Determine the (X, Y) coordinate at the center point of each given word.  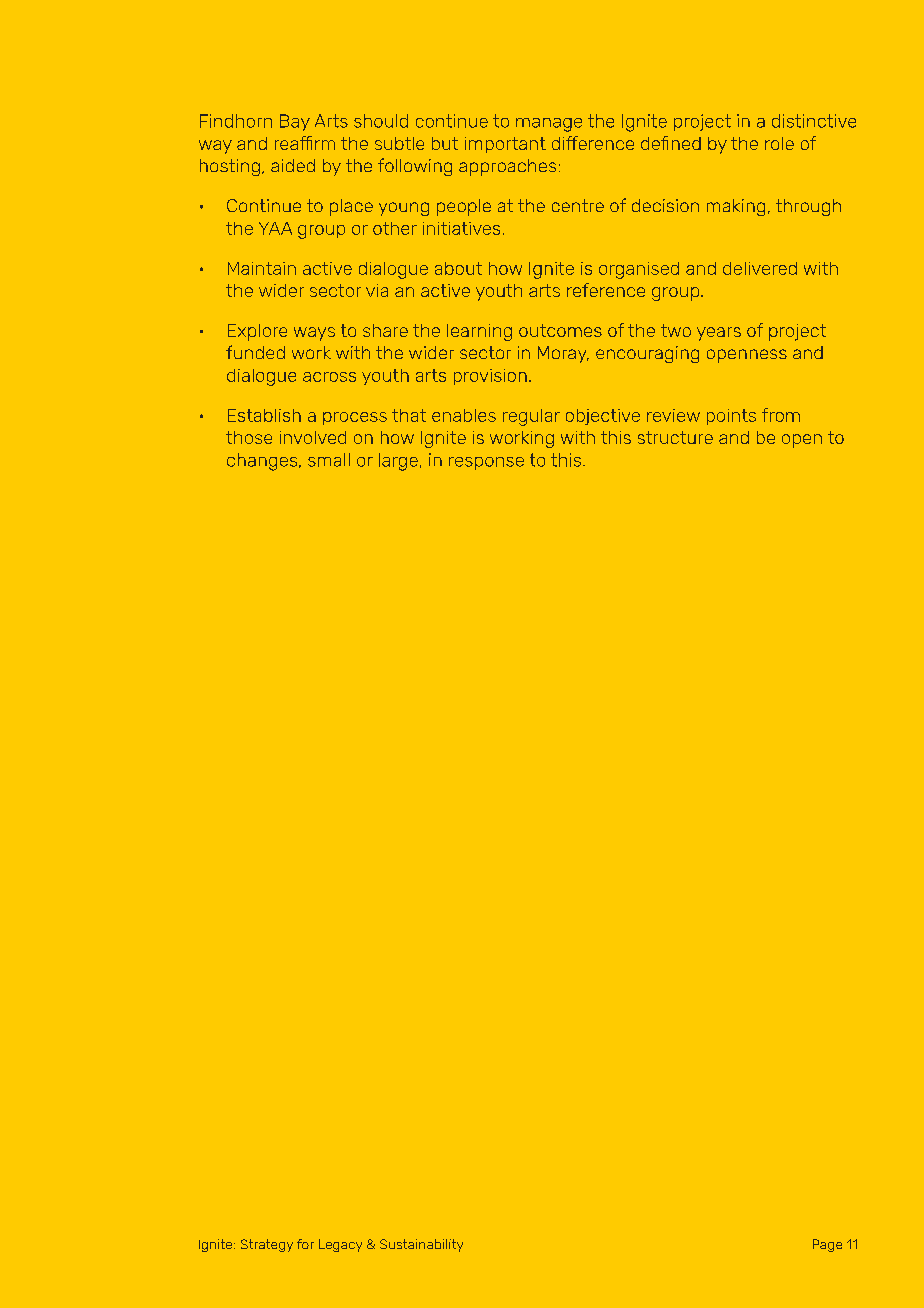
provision (490, 377)
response (486, 463)
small (329, 460)
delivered (760, 268)
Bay (295, 122)
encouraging (647, 354)
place (351, 207)
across (329, 377)
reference (606, 290)
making (736, 207)
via (377, 290)
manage (549, 125)
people (464, 207)
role (779, 143)
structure (675, 437)
